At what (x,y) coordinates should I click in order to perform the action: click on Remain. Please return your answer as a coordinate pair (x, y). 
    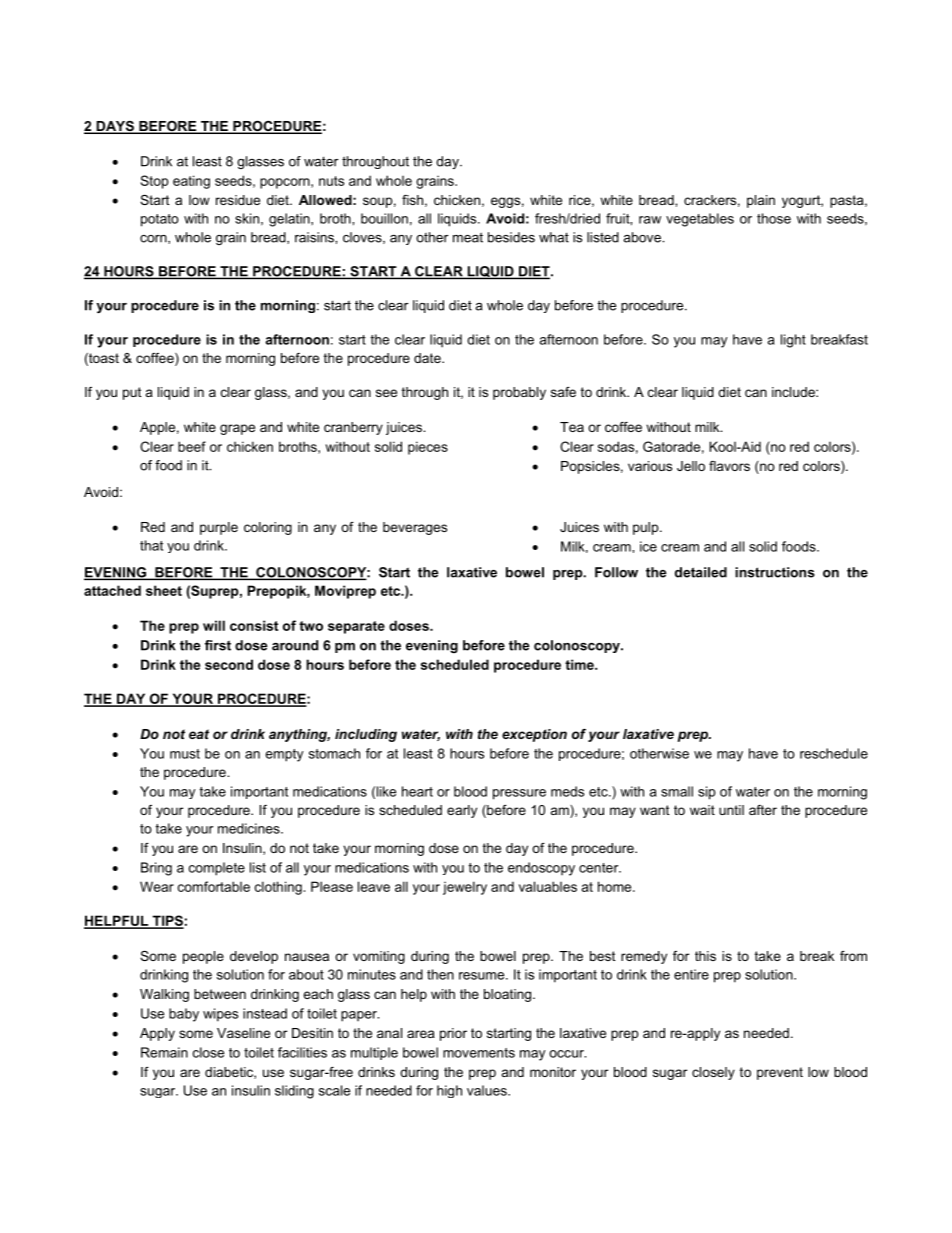
    Looking at the image, I should click on (164, 1052).
